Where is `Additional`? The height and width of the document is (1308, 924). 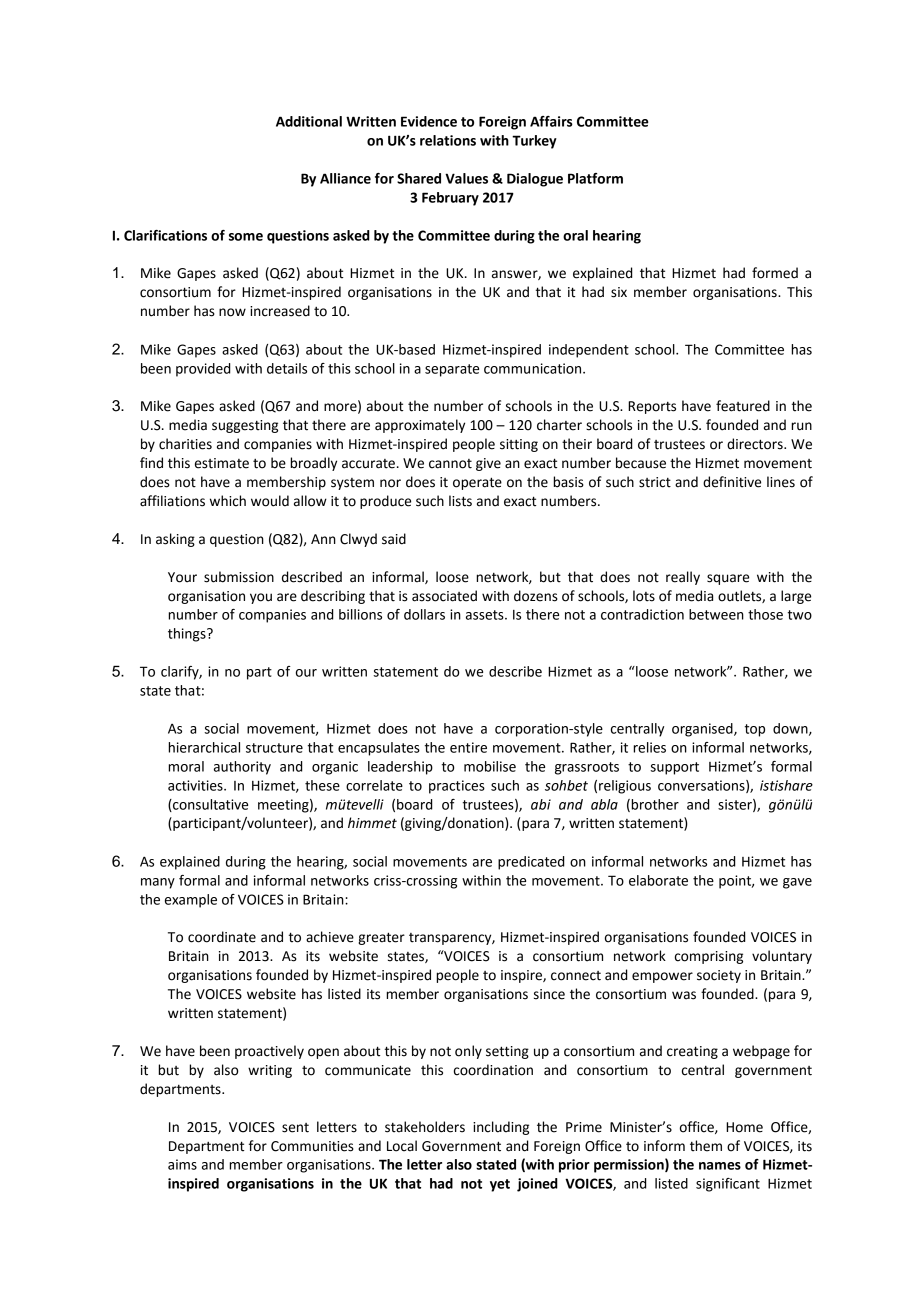 Additional is located at coordinates (309, 121).
